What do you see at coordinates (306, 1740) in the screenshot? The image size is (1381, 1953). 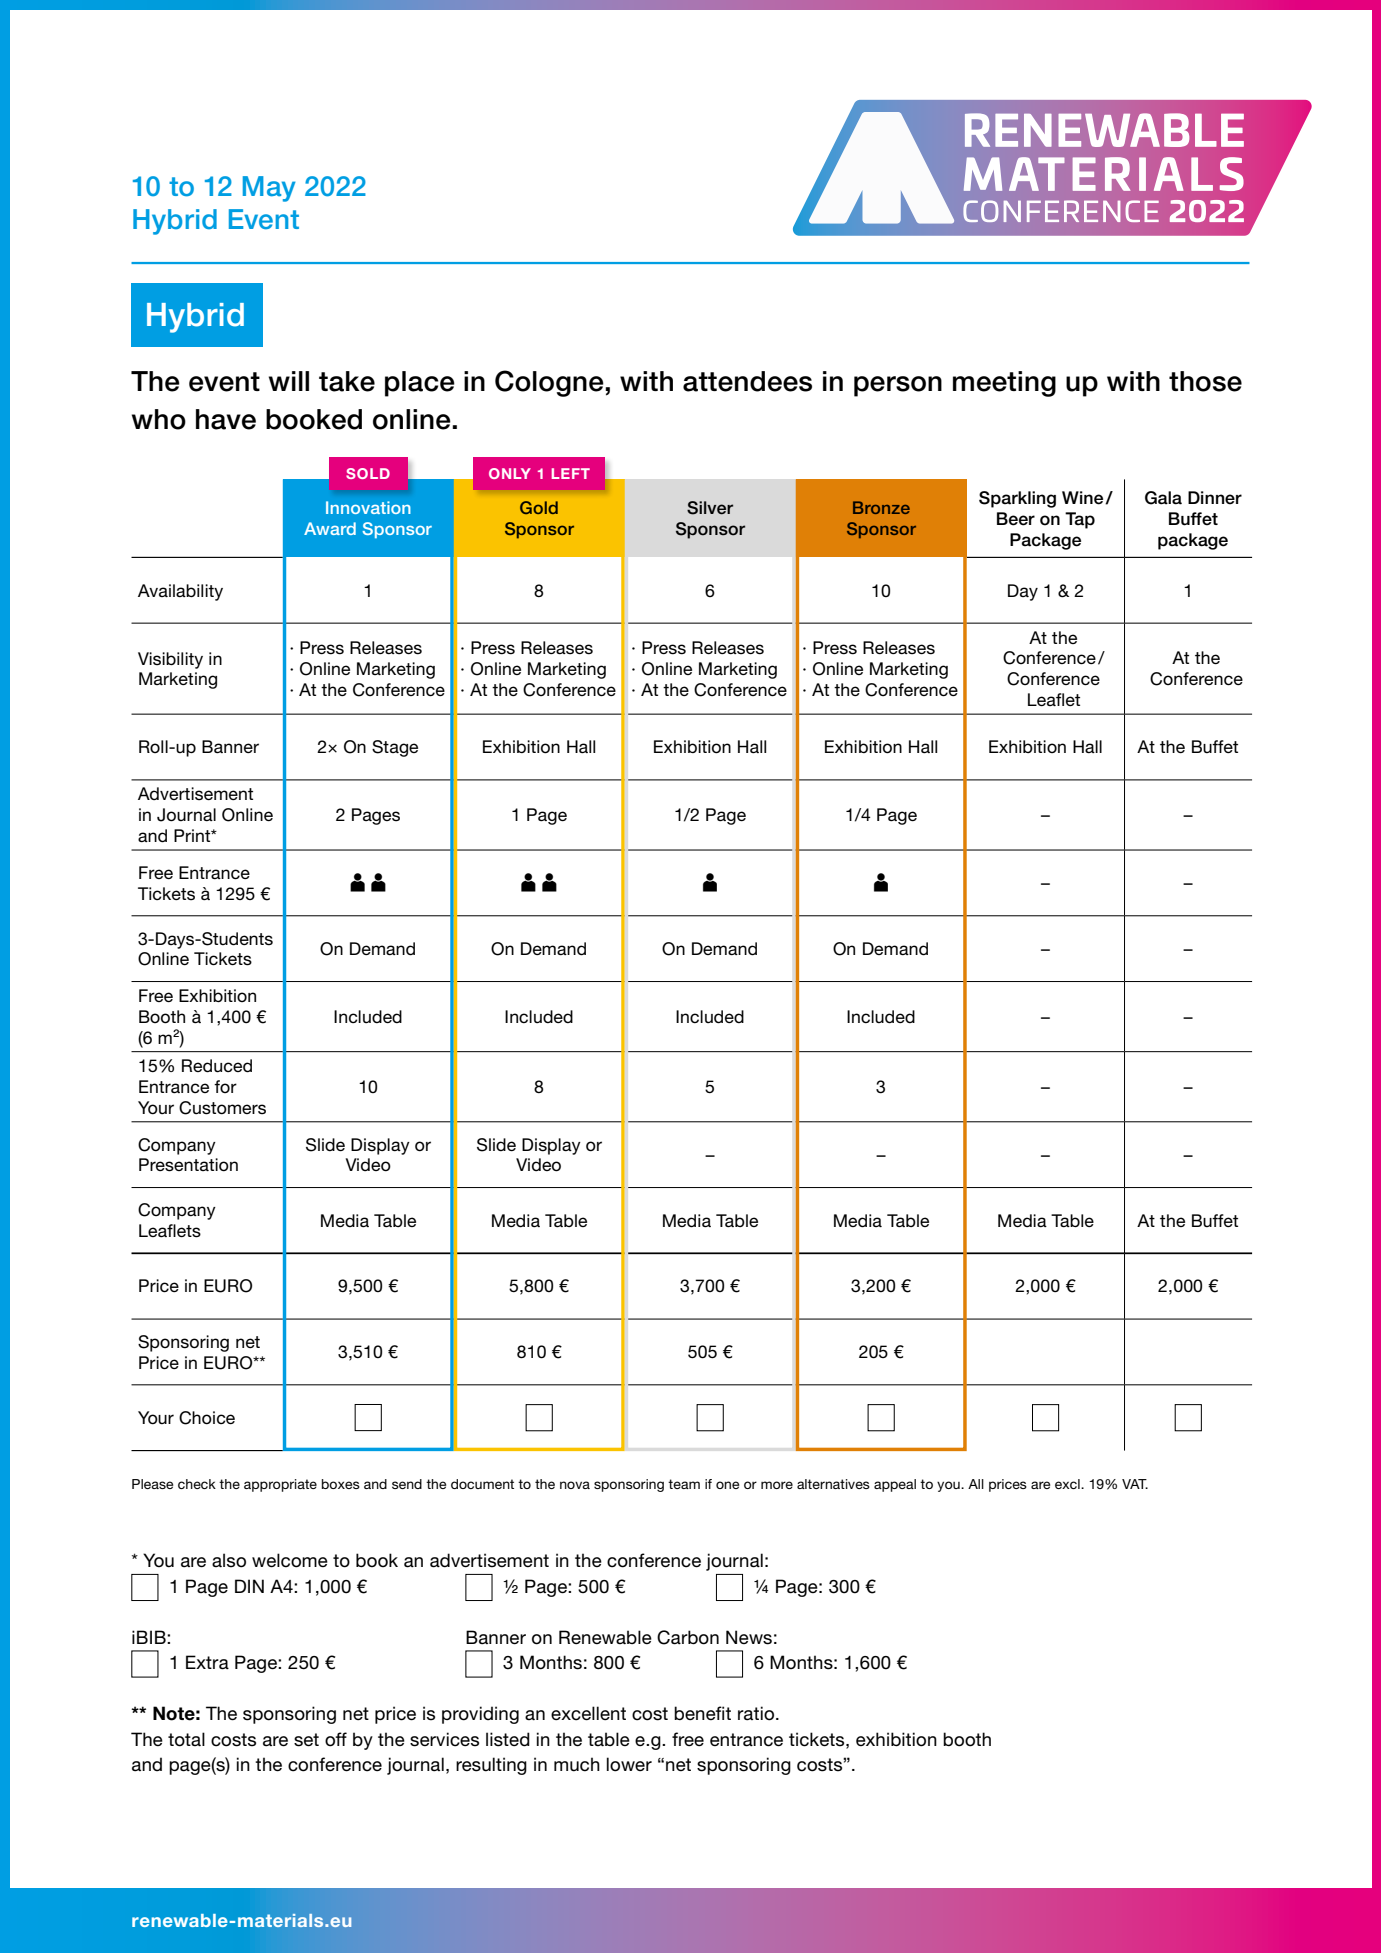 I see `set` at bounding box center [306, 1740].
